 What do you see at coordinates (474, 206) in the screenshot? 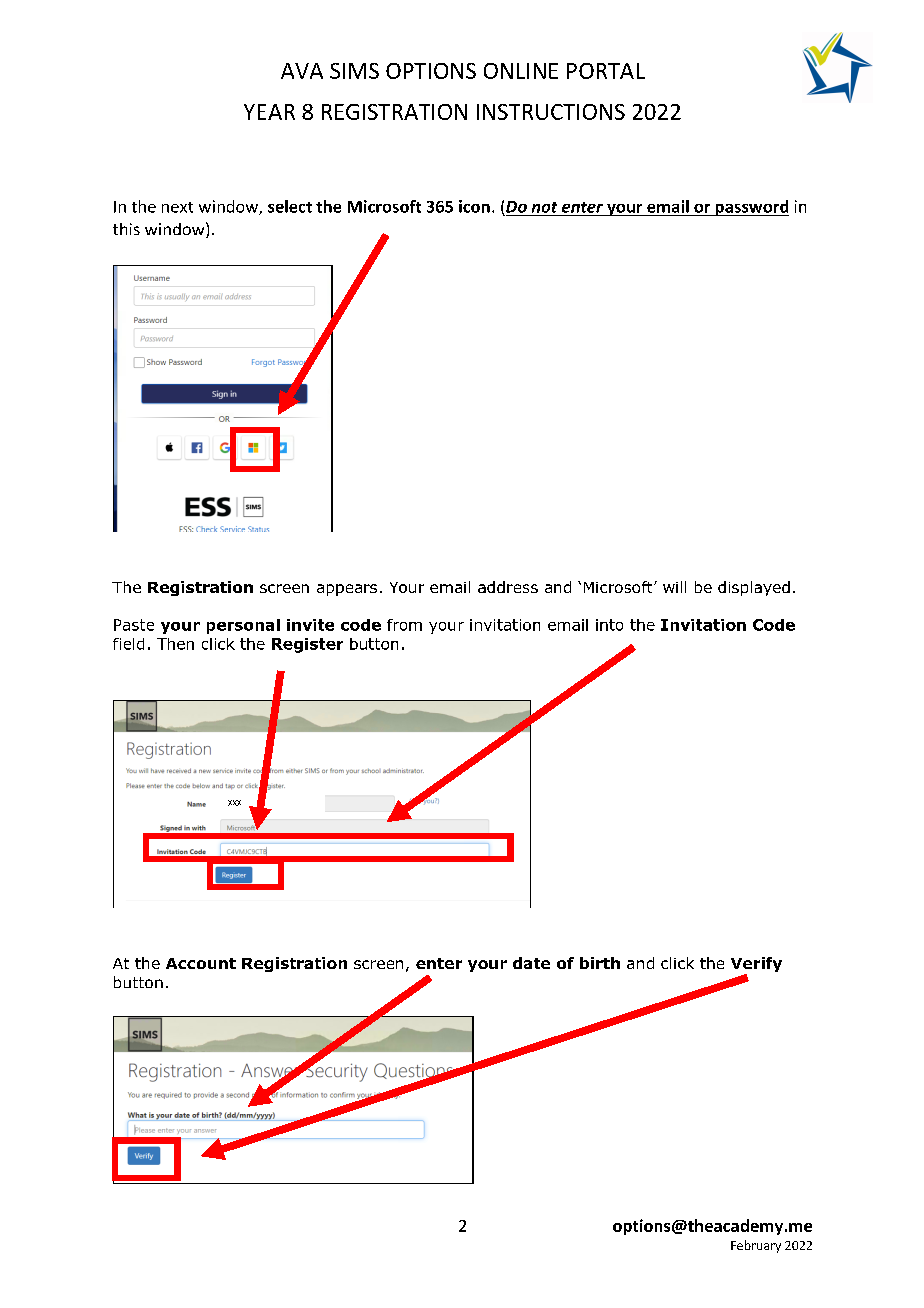
I see `icon` at bounding box center [474, 206].
